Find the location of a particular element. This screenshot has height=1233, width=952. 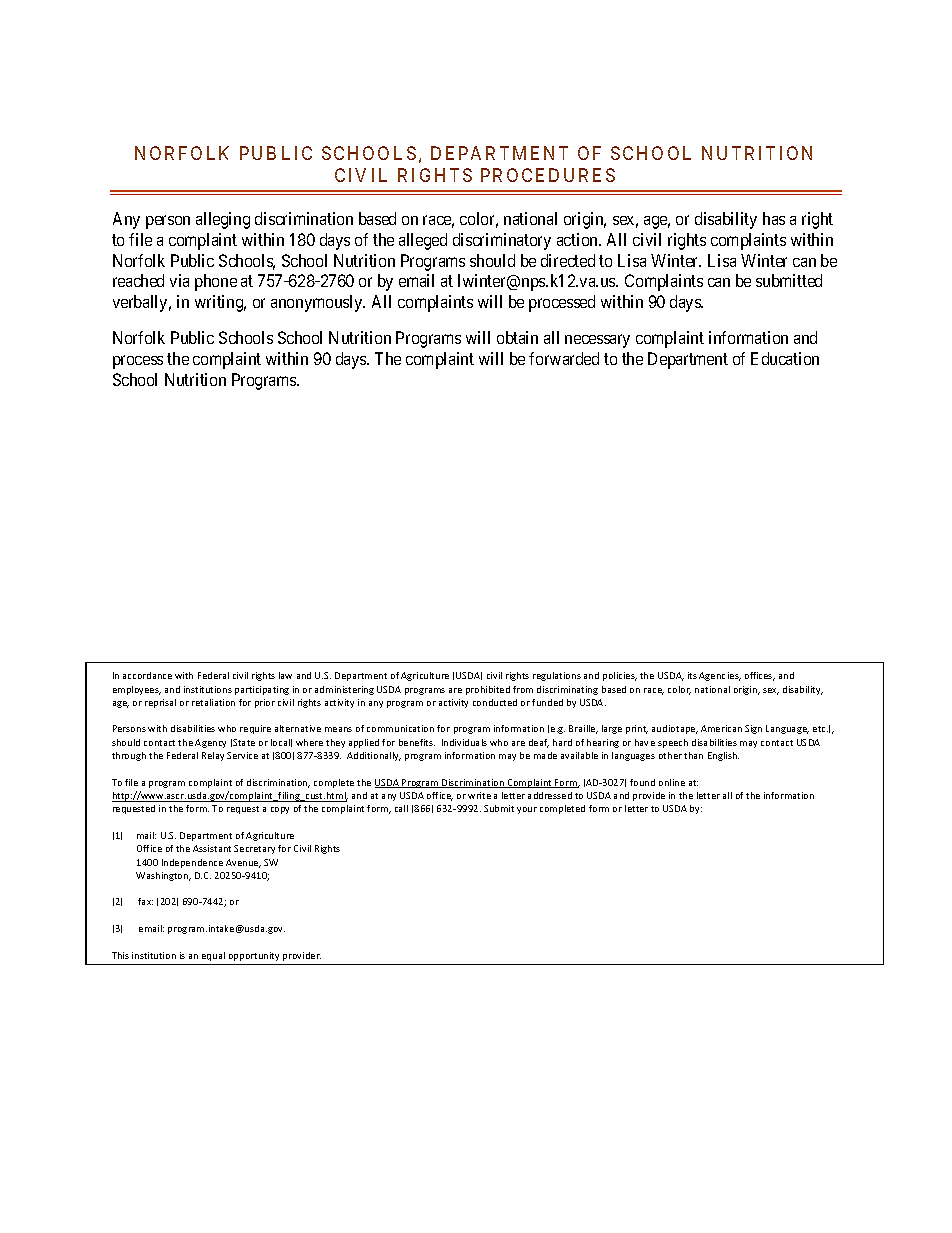

equal is located at coordinates (213, 956).
